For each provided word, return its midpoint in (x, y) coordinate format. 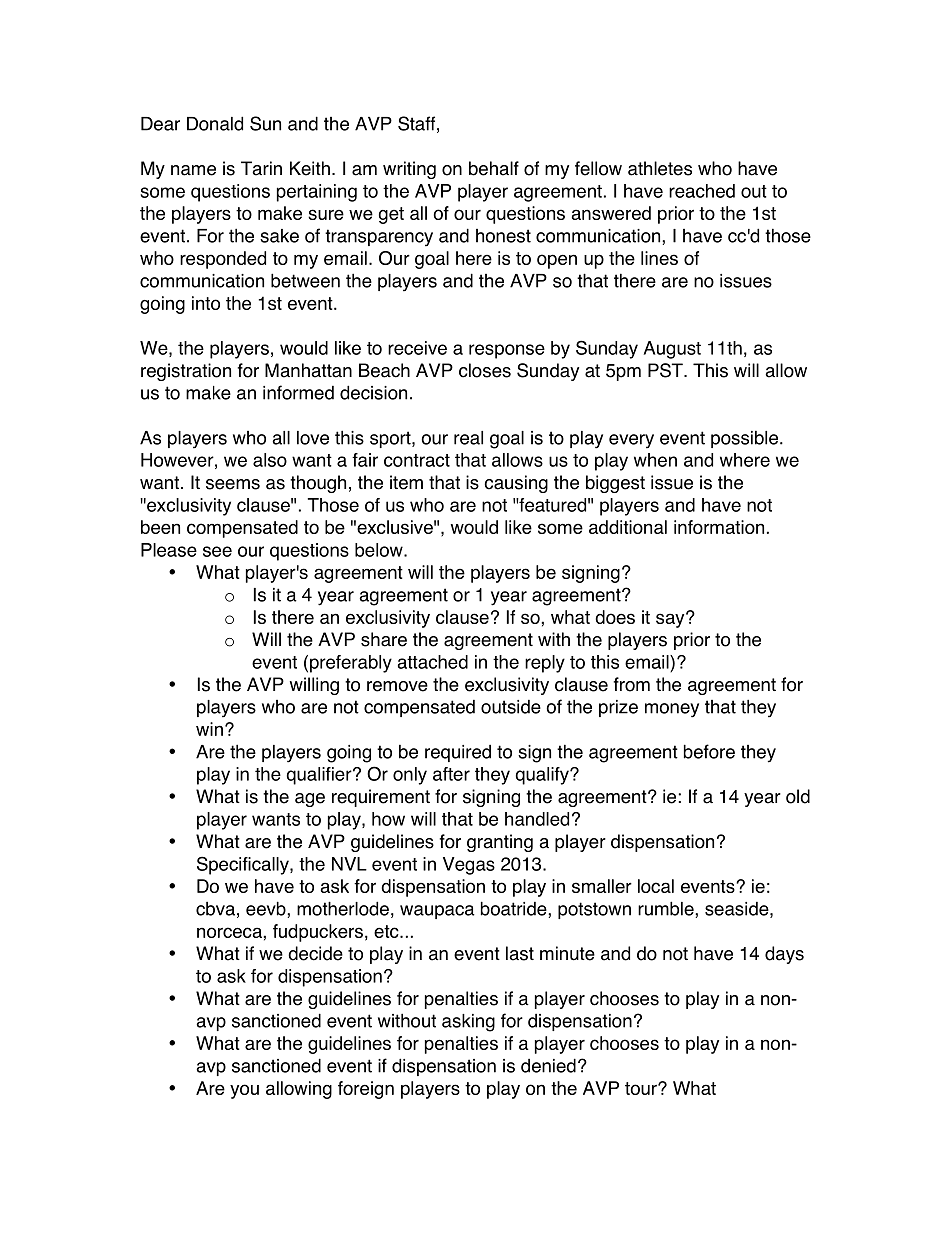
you (244, 1091)
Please (169, 550)
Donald (215, 123)
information (719, 527)
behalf (494, 168)
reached (702, 191)
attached (433, 662)
